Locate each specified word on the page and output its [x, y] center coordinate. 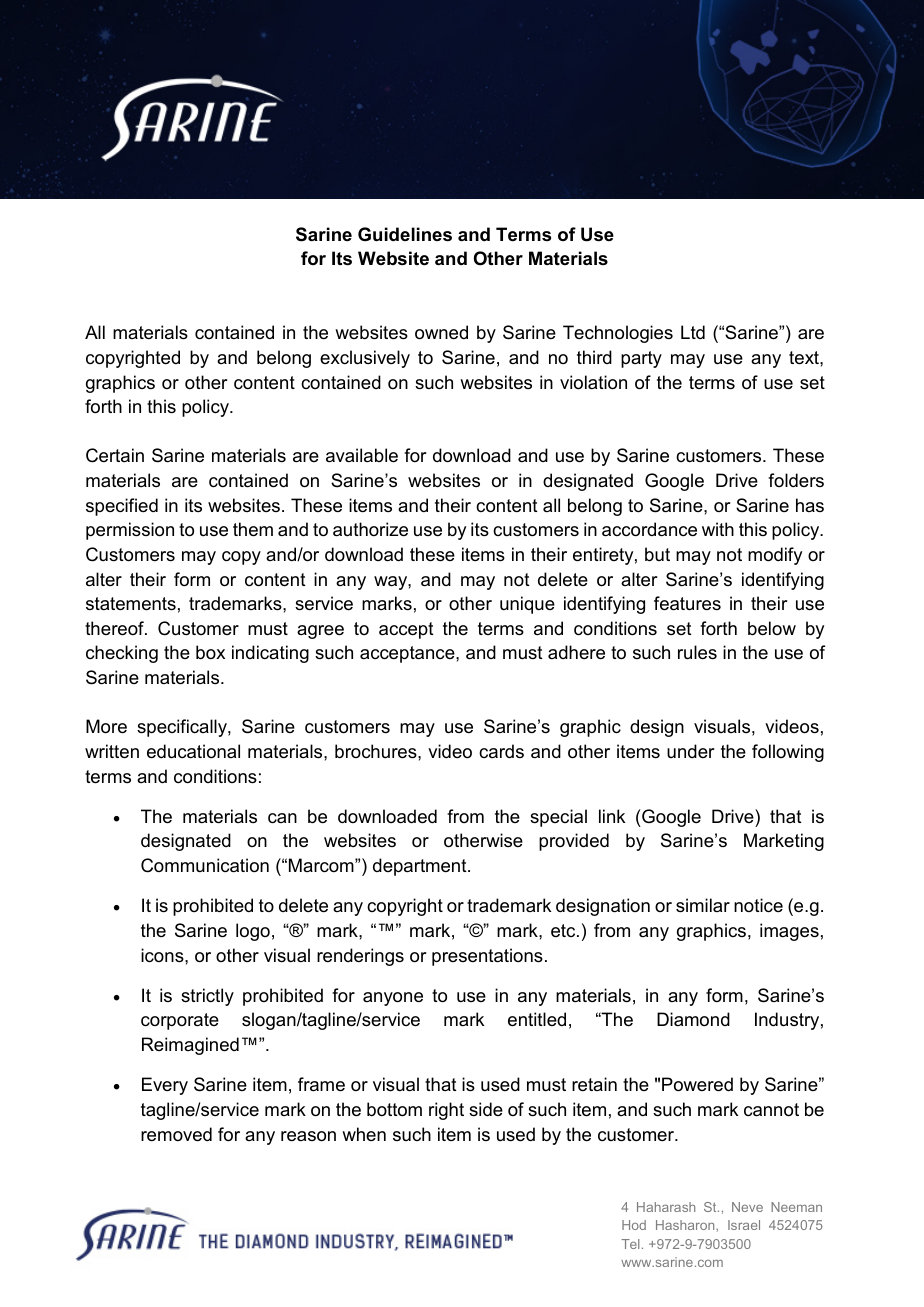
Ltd [693, 332]
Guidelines [405, 234]
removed [176, 1134]
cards [501, 751]
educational [193, 751]
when [364, 1134]
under [690, 751]
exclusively [365, 359]
